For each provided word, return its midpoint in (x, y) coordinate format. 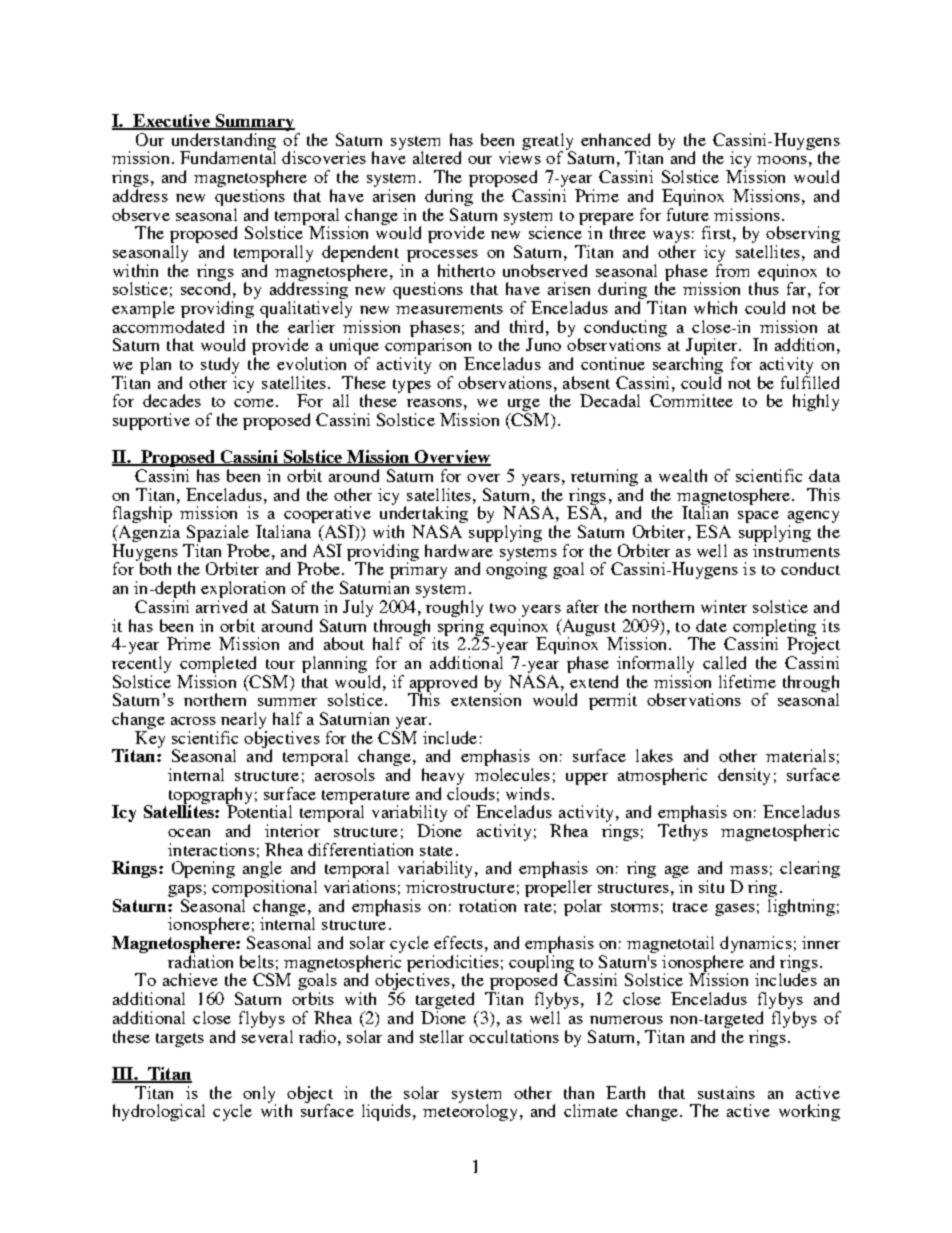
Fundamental (228, 156)
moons (782, 160)
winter (724, 606)
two (503, 608)
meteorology (470, 1111)
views (520, 156)
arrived (221, 606)
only (258, 1095)
